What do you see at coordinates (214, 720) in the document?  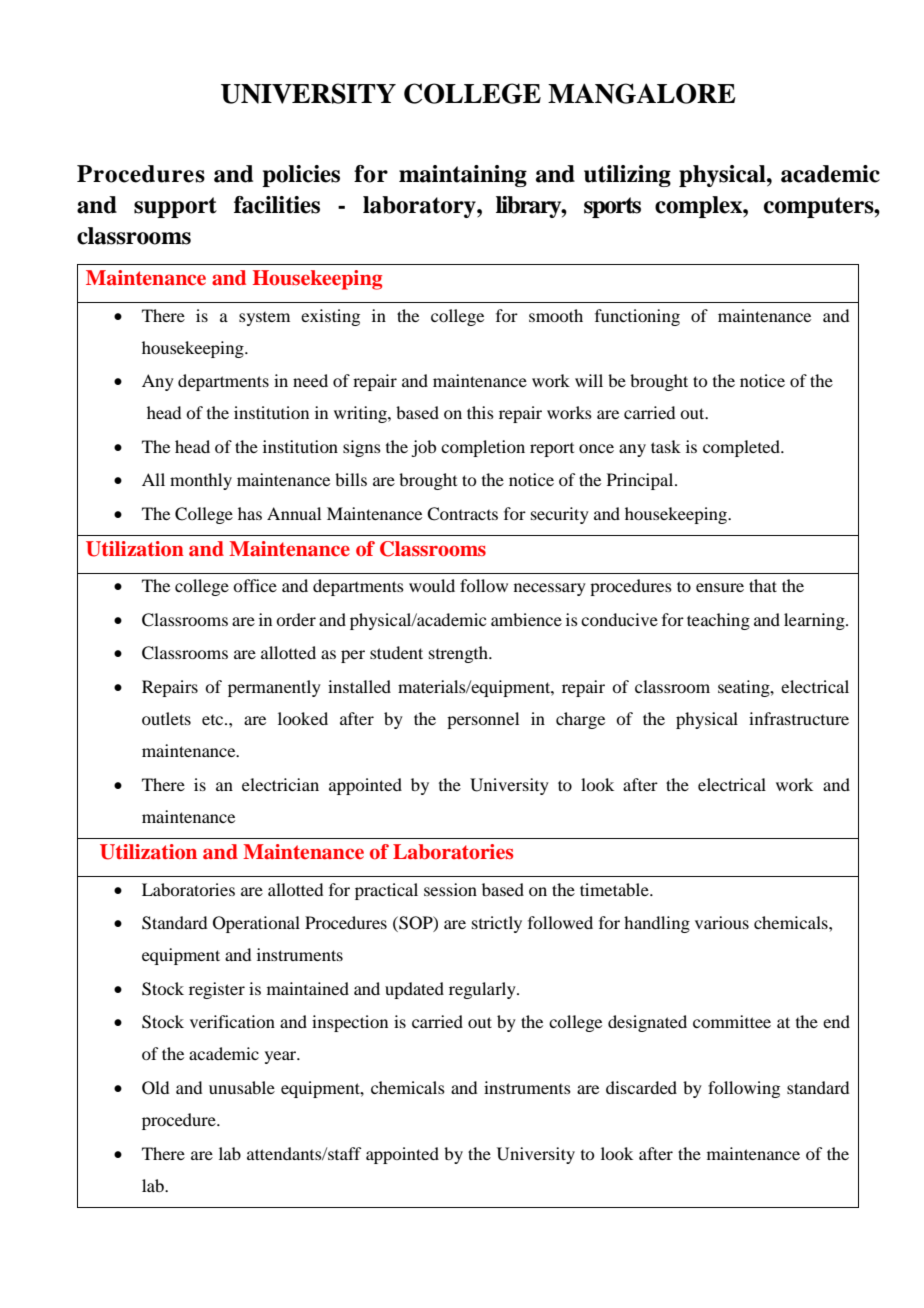 I see `etc` at bounding box center [214, 720].
